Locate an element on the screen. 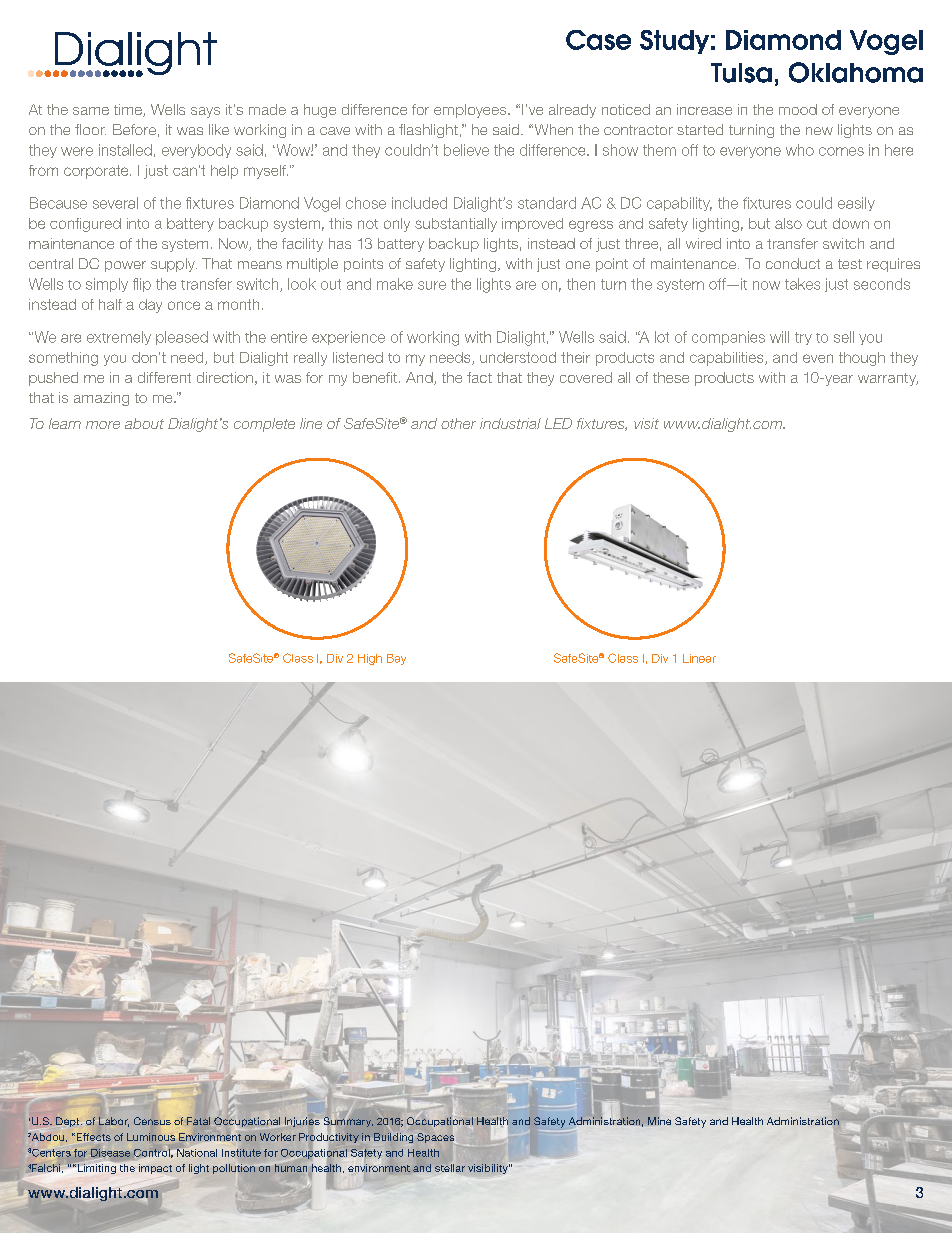  time is located at coordinates (129, 110).
